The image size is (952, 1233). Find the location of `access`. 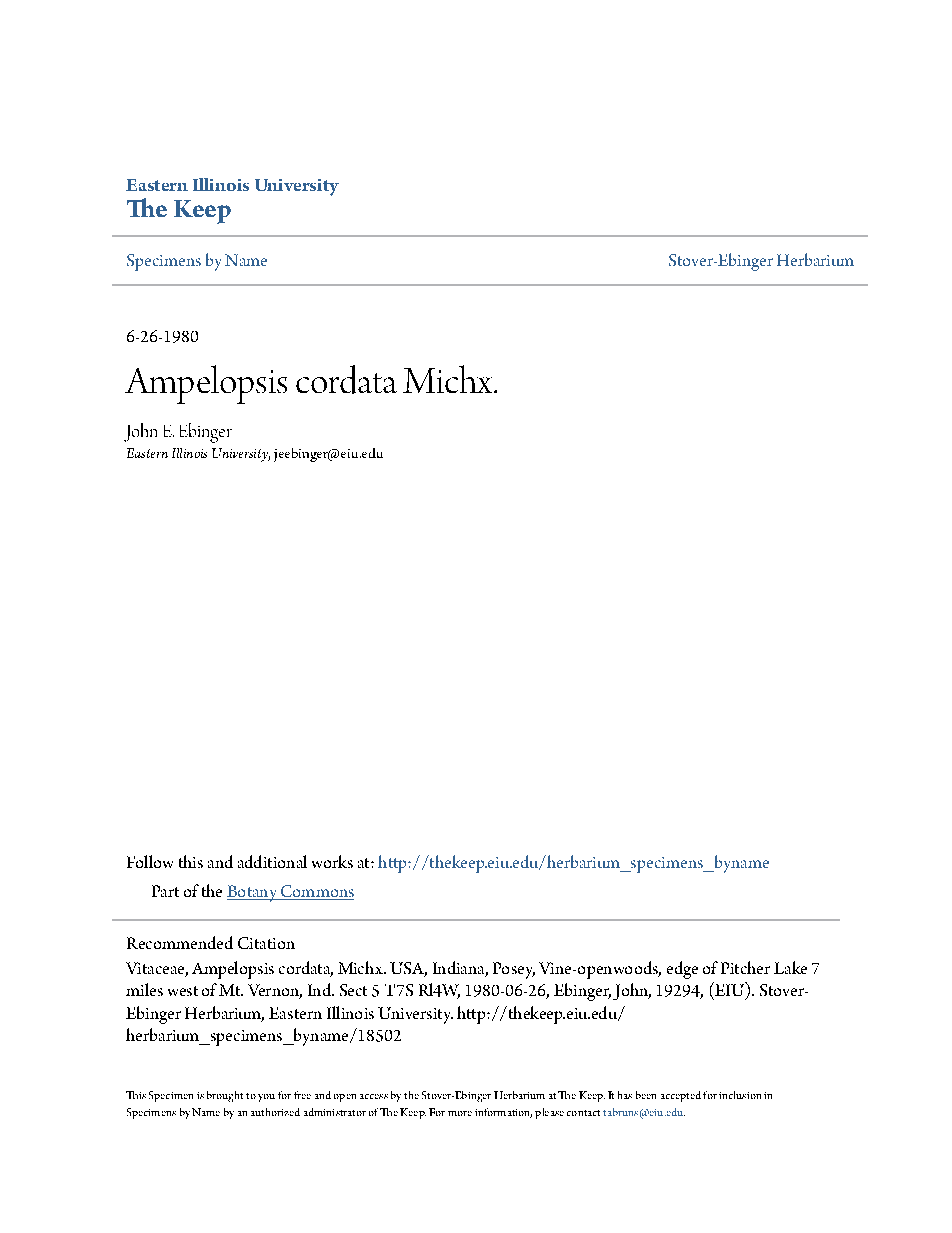

access is located at coordinates (374, 1096).
